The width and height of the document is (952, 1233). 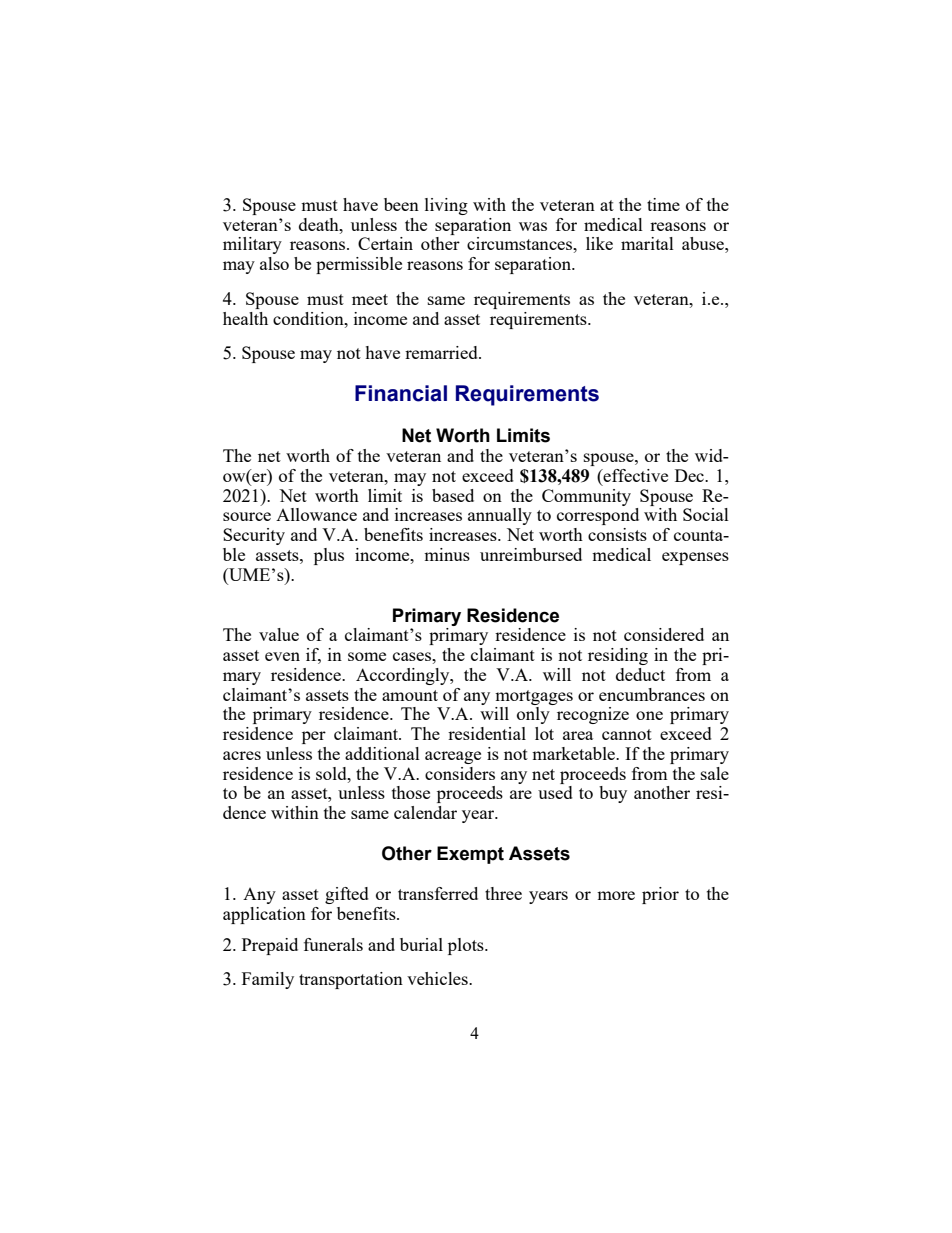 I want to click on Financial, so click(x=401, y=393).
